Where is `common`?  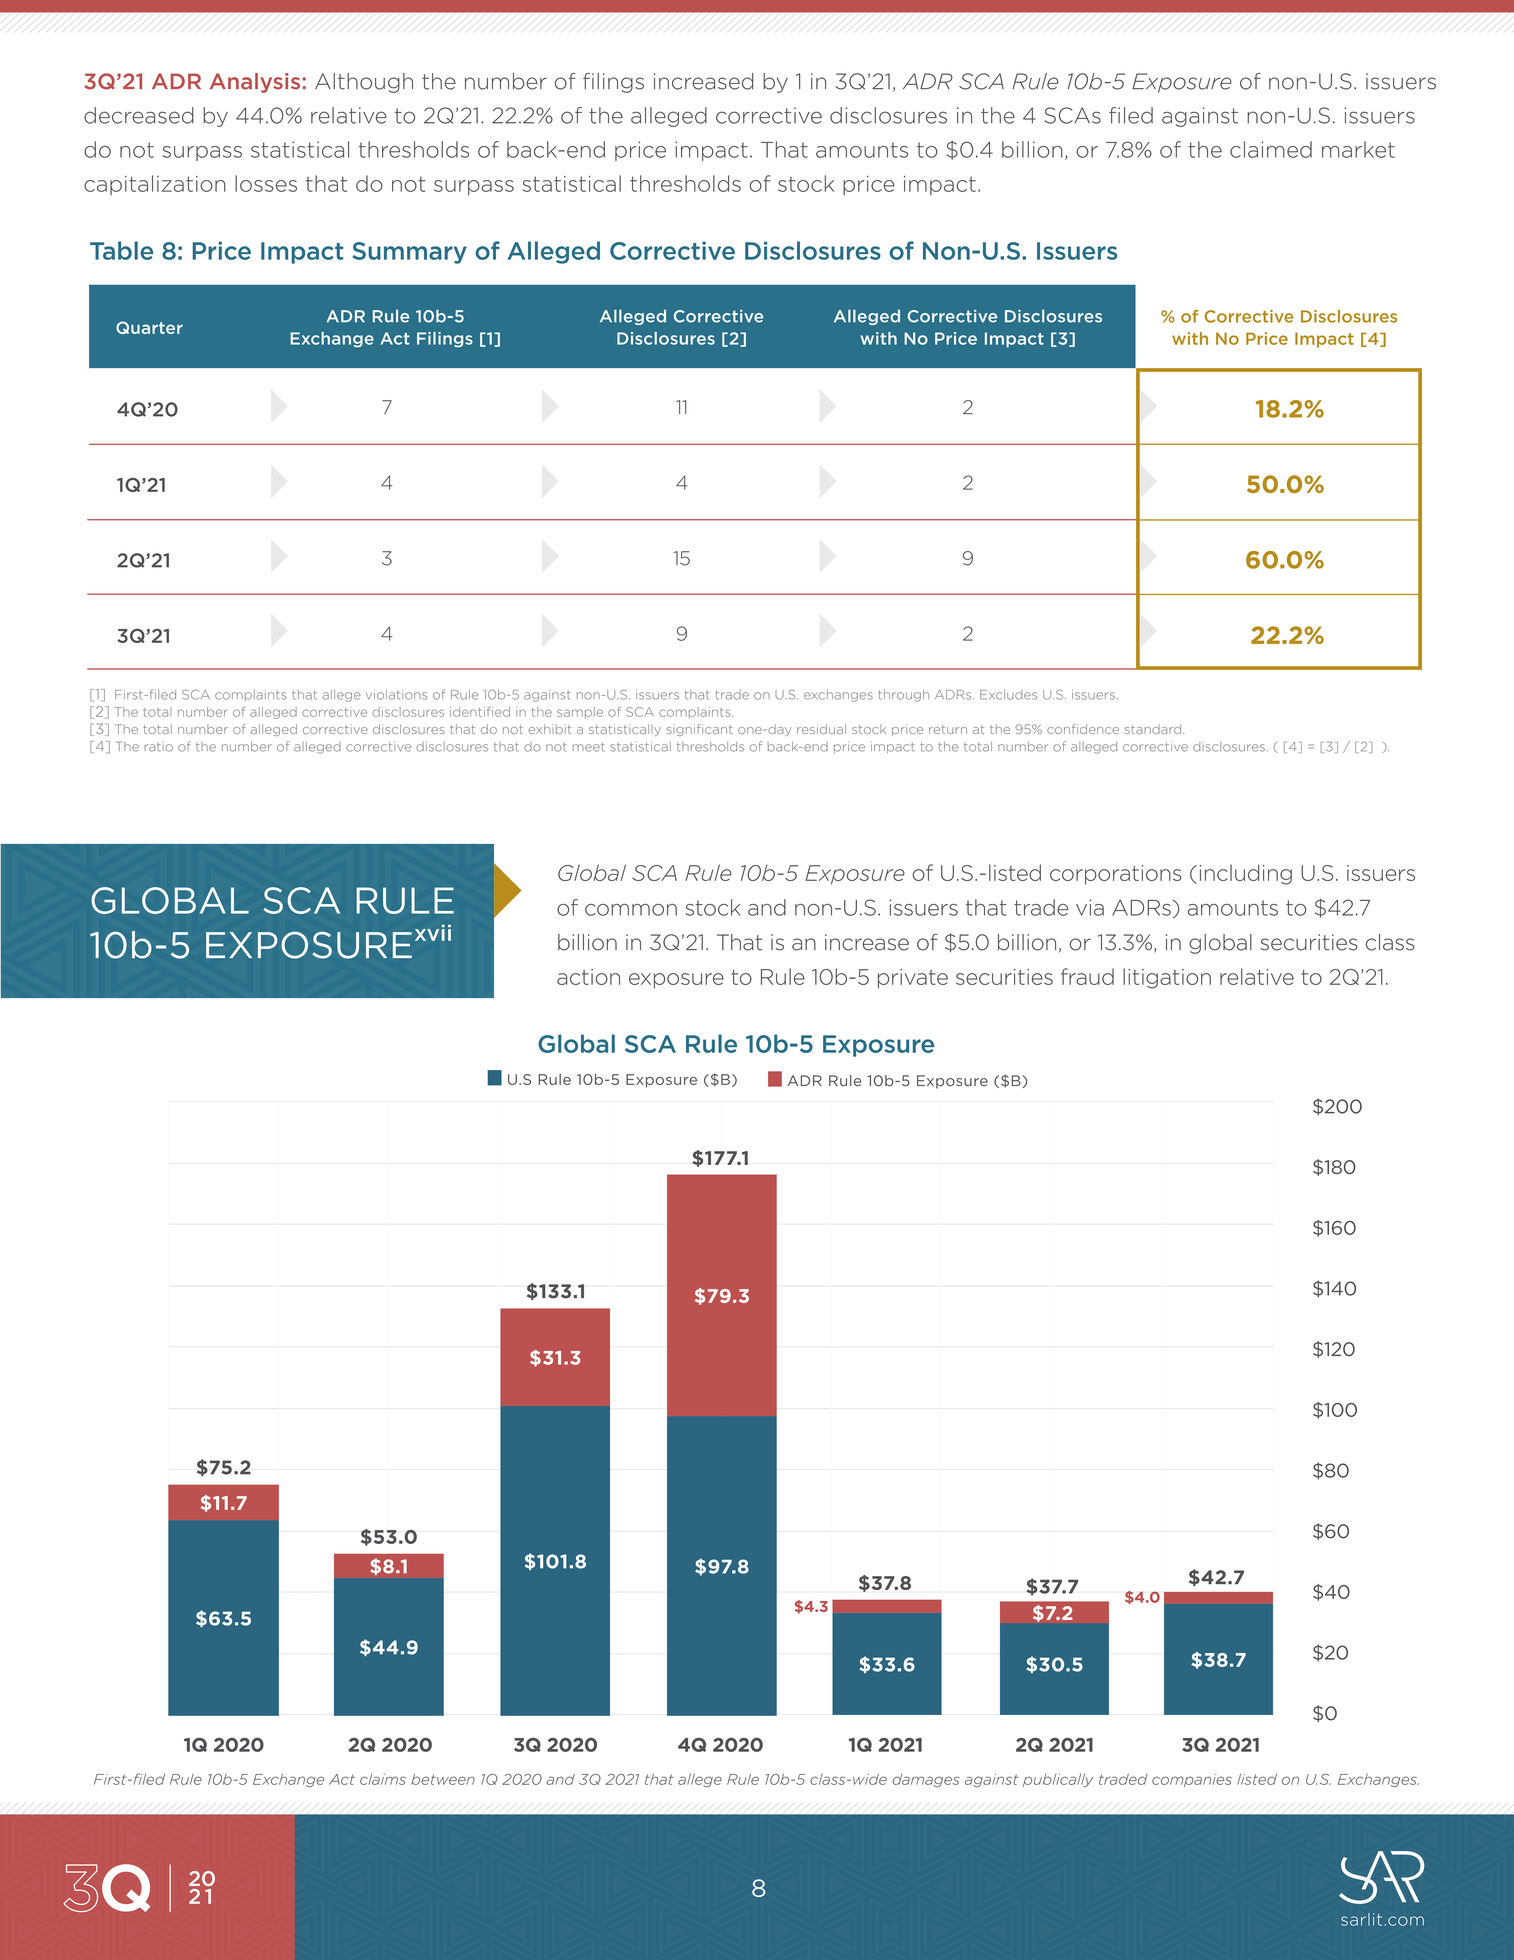 common is located at coordinates (631, 910).
